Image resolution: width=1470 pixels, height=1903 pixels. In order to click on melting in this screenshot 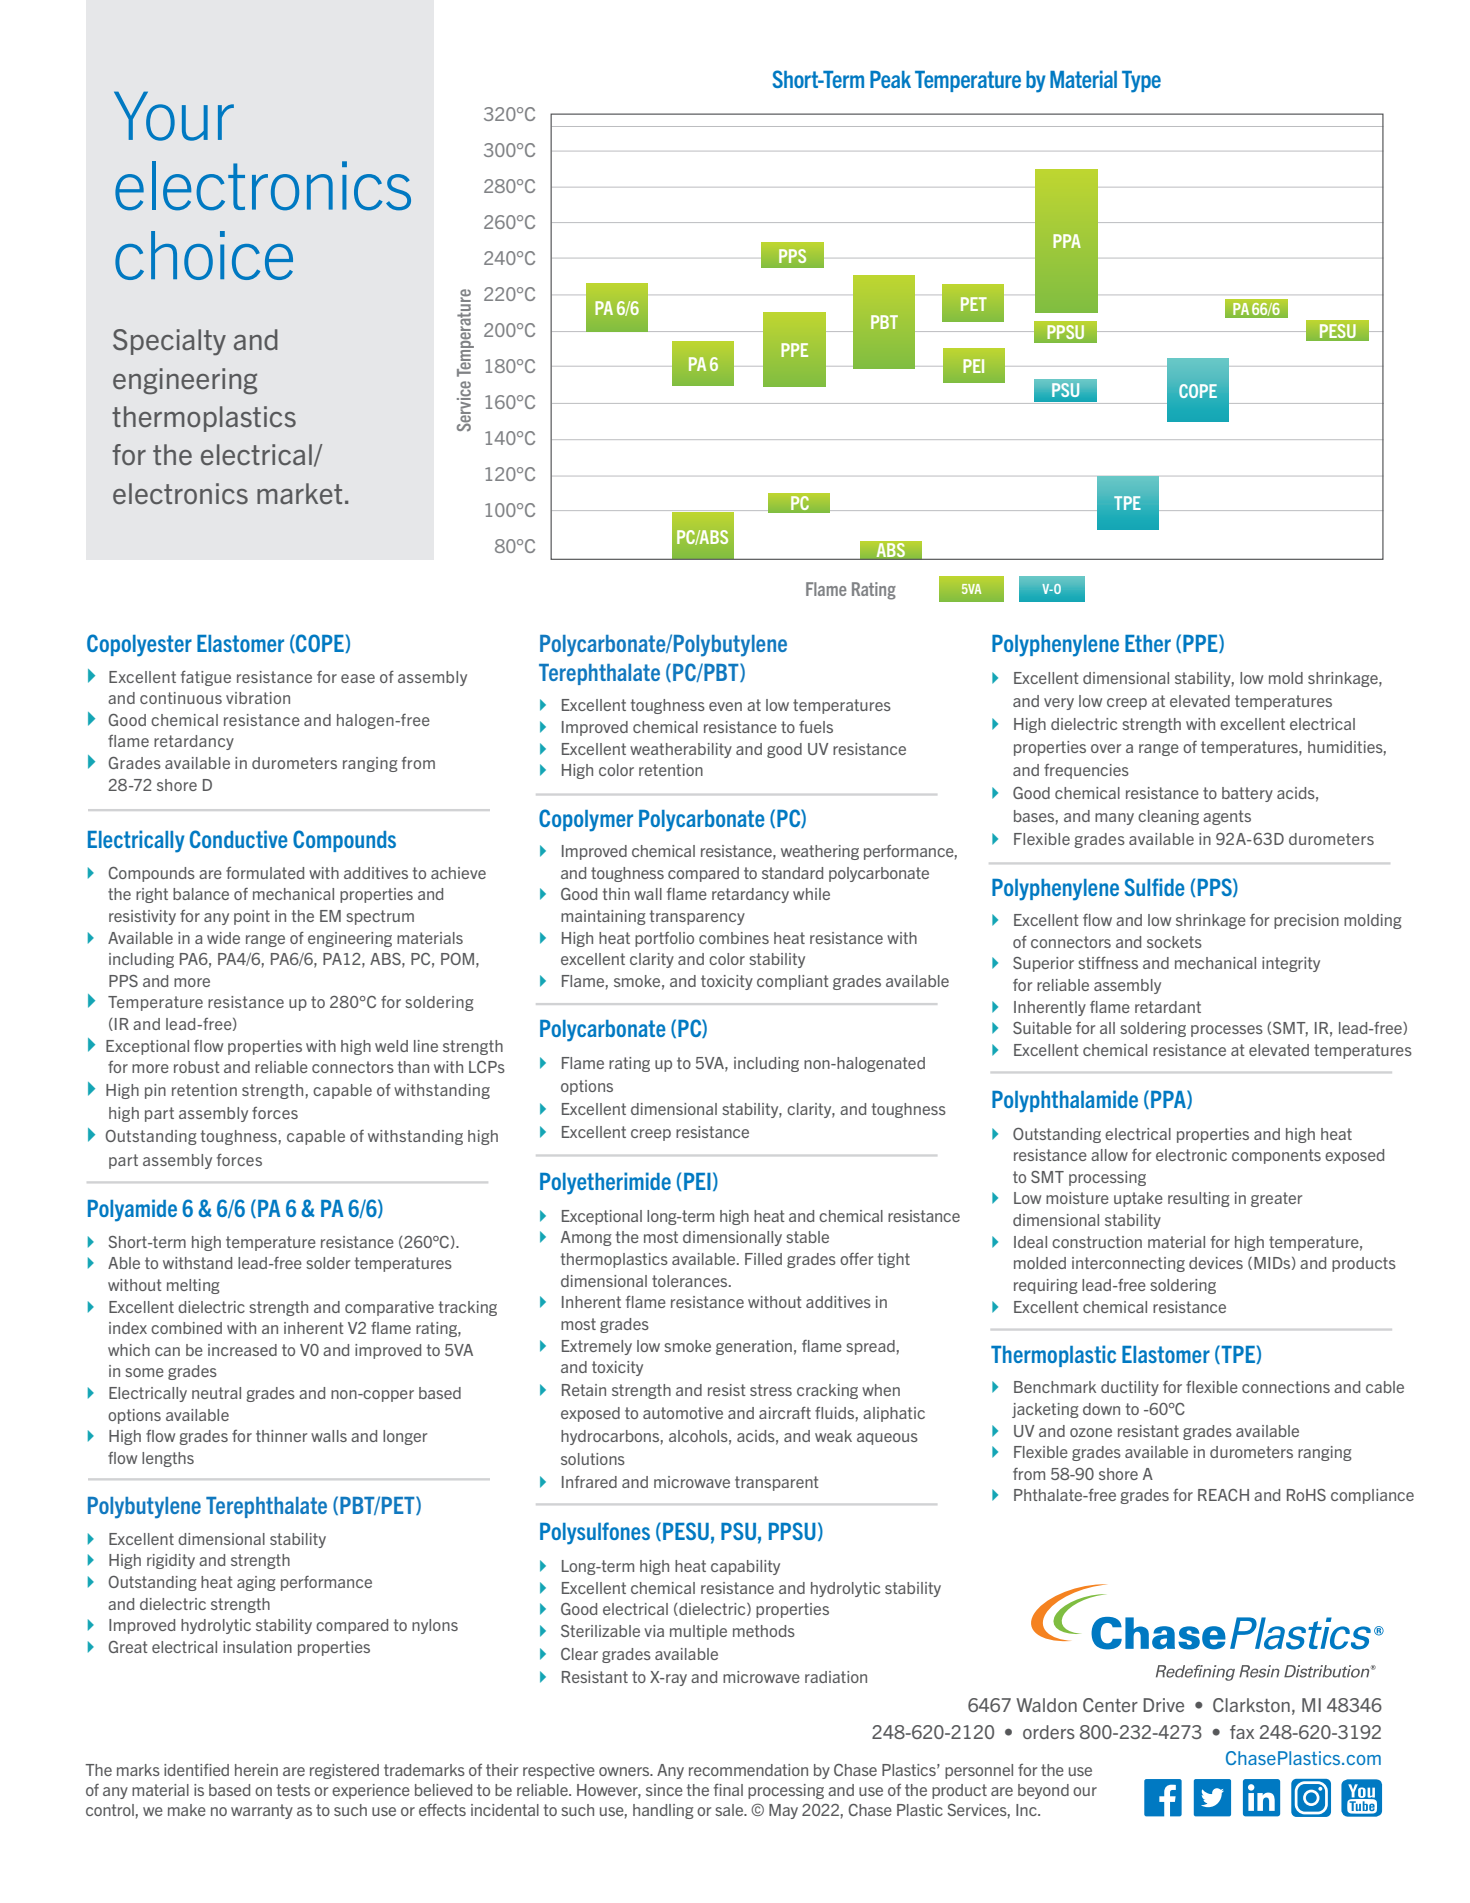, I will do `click(193, 1286)`.
